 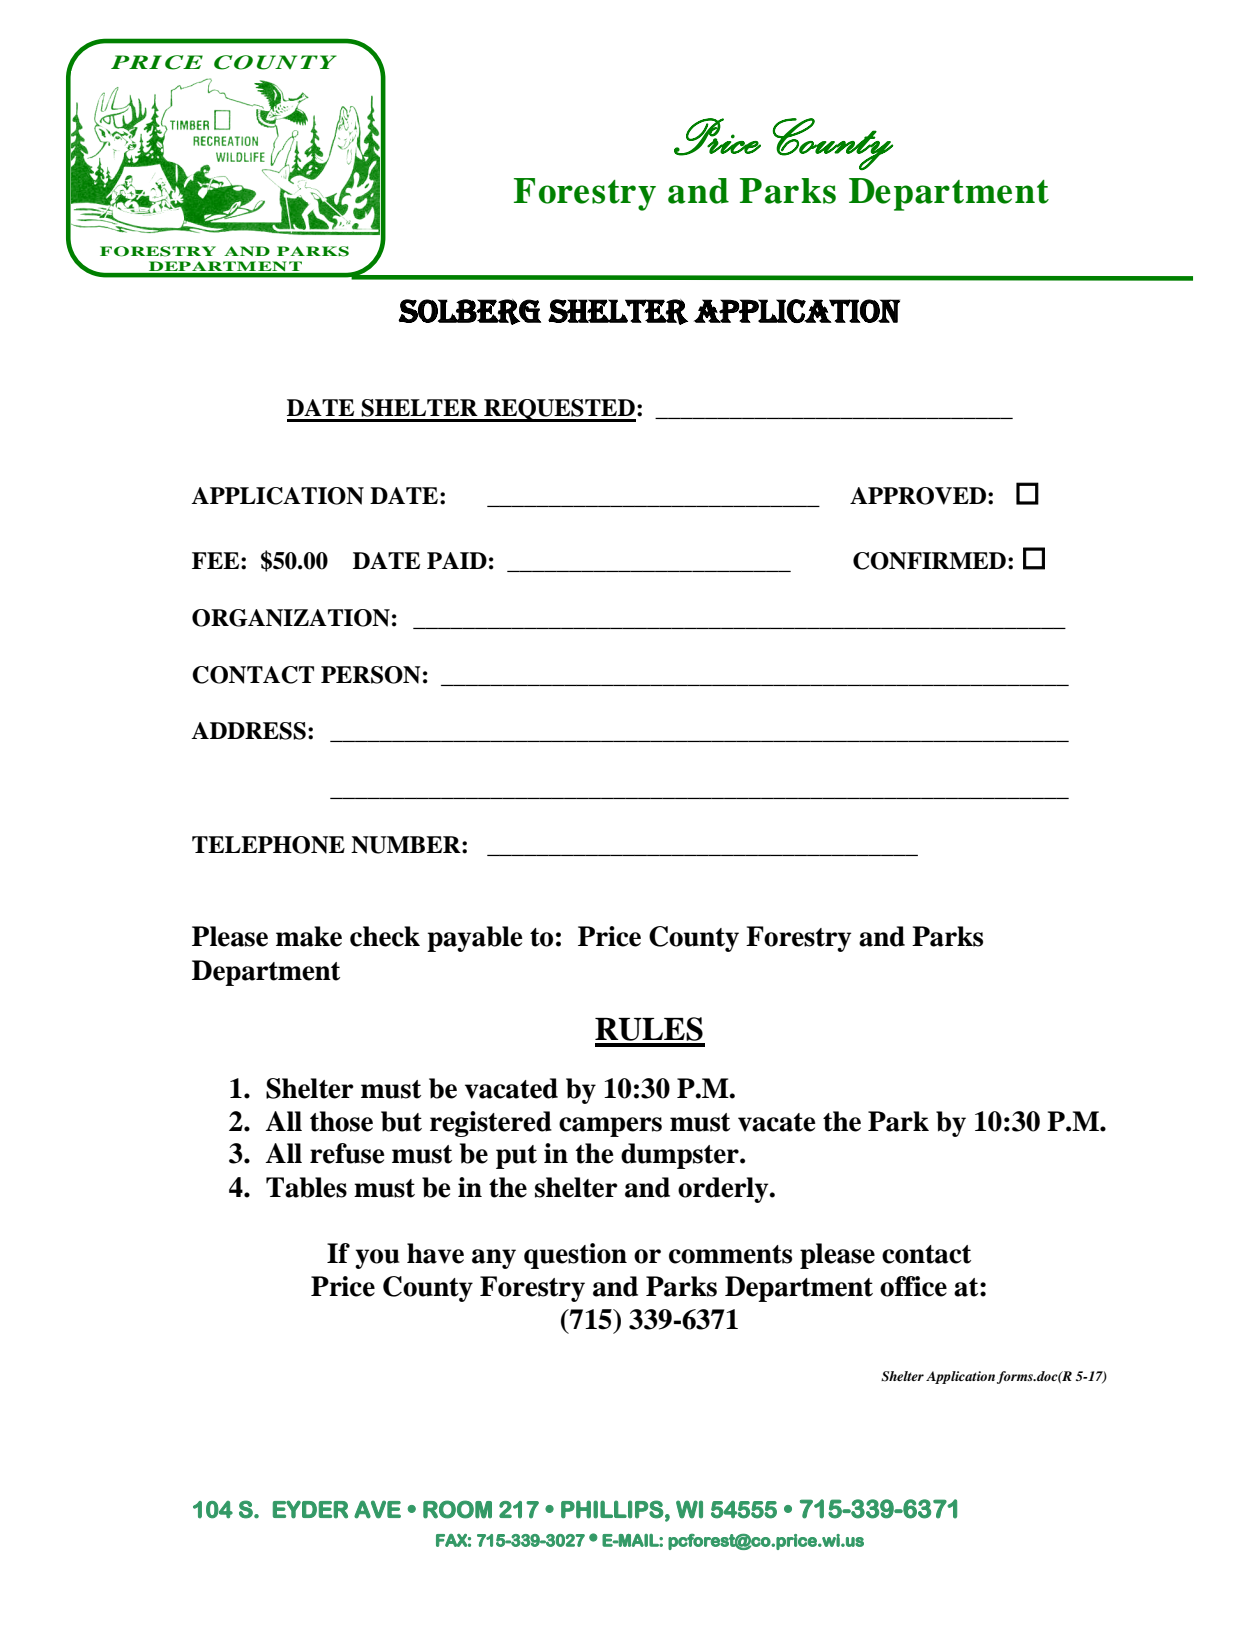 I want to click on ORGANIZATION, so click(x=291, y=618).
